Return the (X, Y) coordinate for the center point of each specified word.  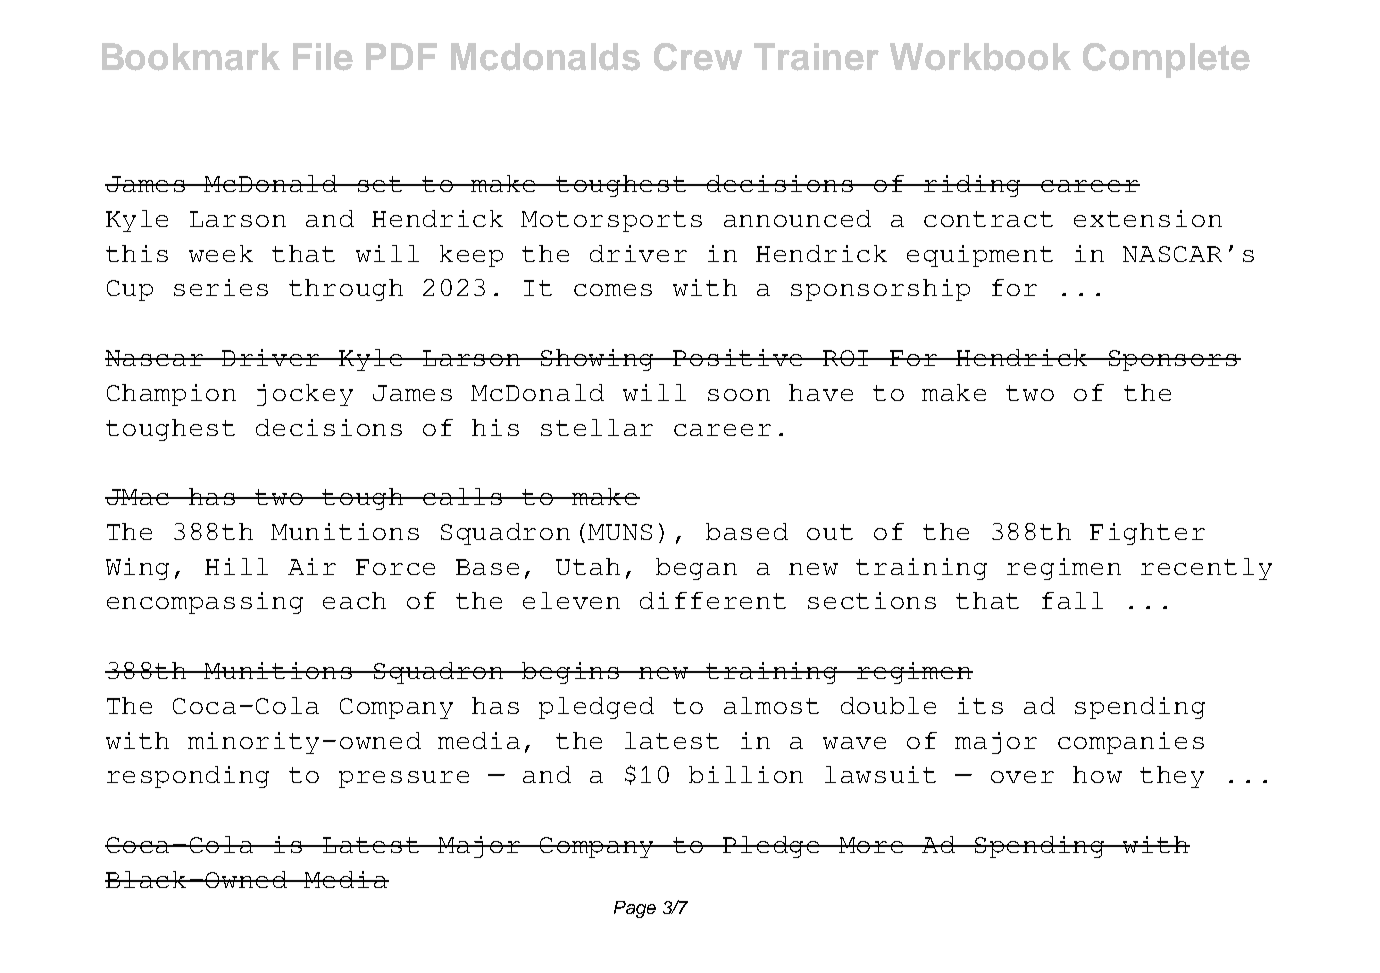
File (323, 57)
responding (188, 777)
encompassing (205, 603)
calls (463, 496)
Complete (1166, 60)
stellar (597, 427)
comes (613, 290)
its (980, 705)
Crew (698, 57)
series (221, 287)
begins (571, 673)
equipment (980, 256)
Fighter (1147, 534)
